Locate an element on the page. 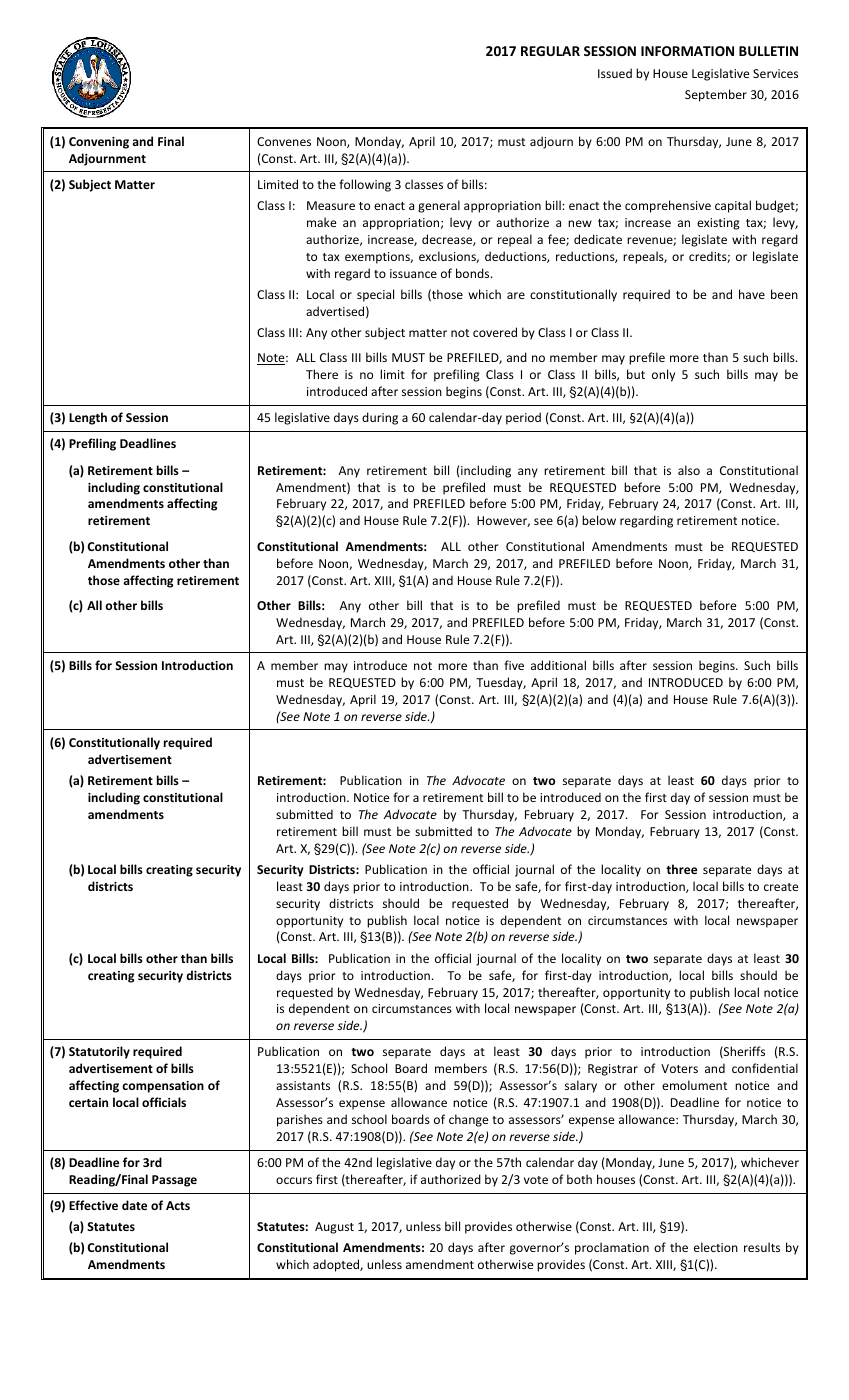 The width and height of the page is (849, 1400). Convening is located at coordinates (99, 143).
